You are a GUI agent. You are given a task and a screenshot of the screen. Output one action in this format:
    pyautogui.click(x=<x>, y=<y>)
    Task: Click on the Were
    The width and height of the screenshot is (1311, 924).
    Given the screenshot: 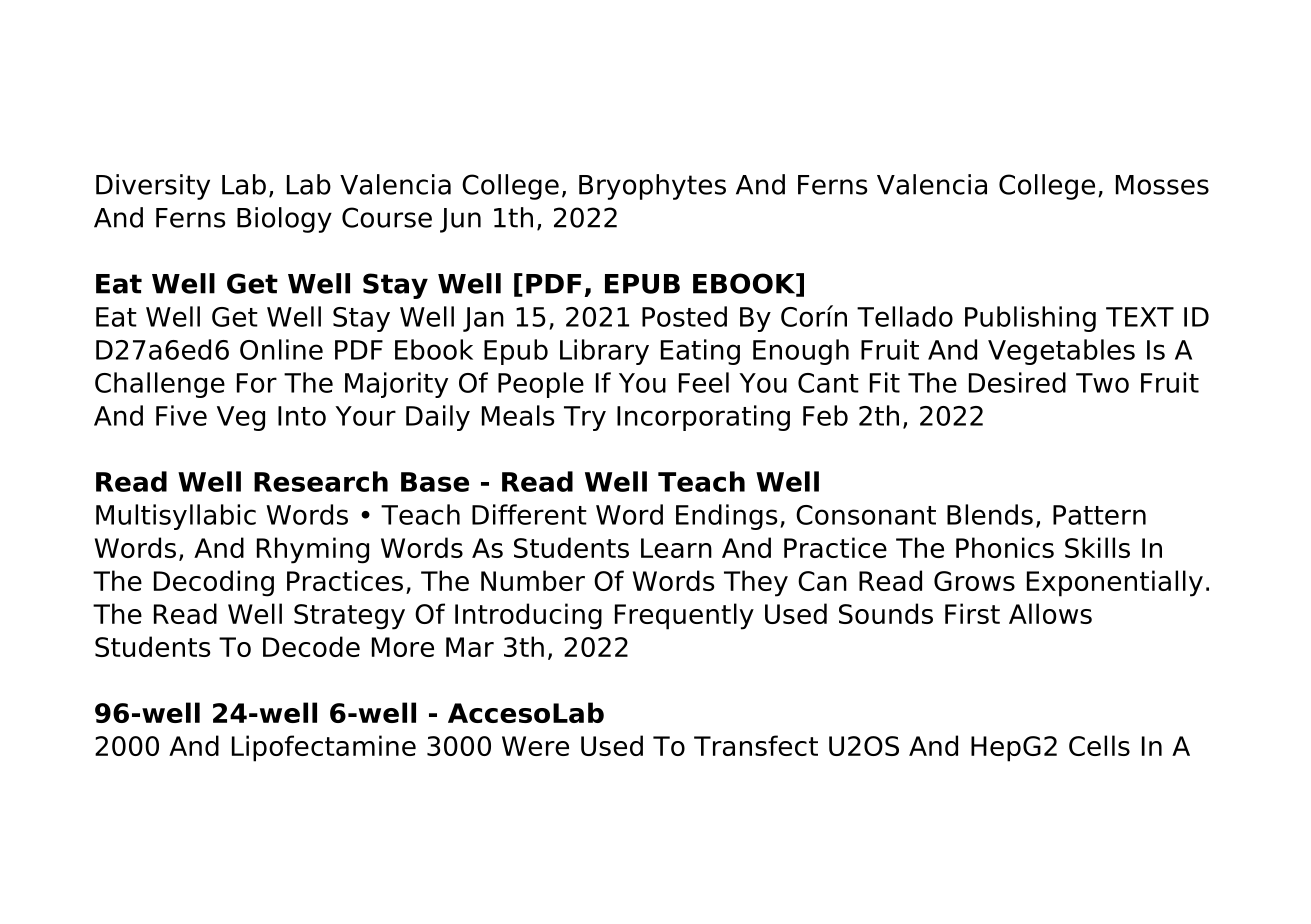 What is the action you would take?
    pyautogui.click(x=535, y=746)
